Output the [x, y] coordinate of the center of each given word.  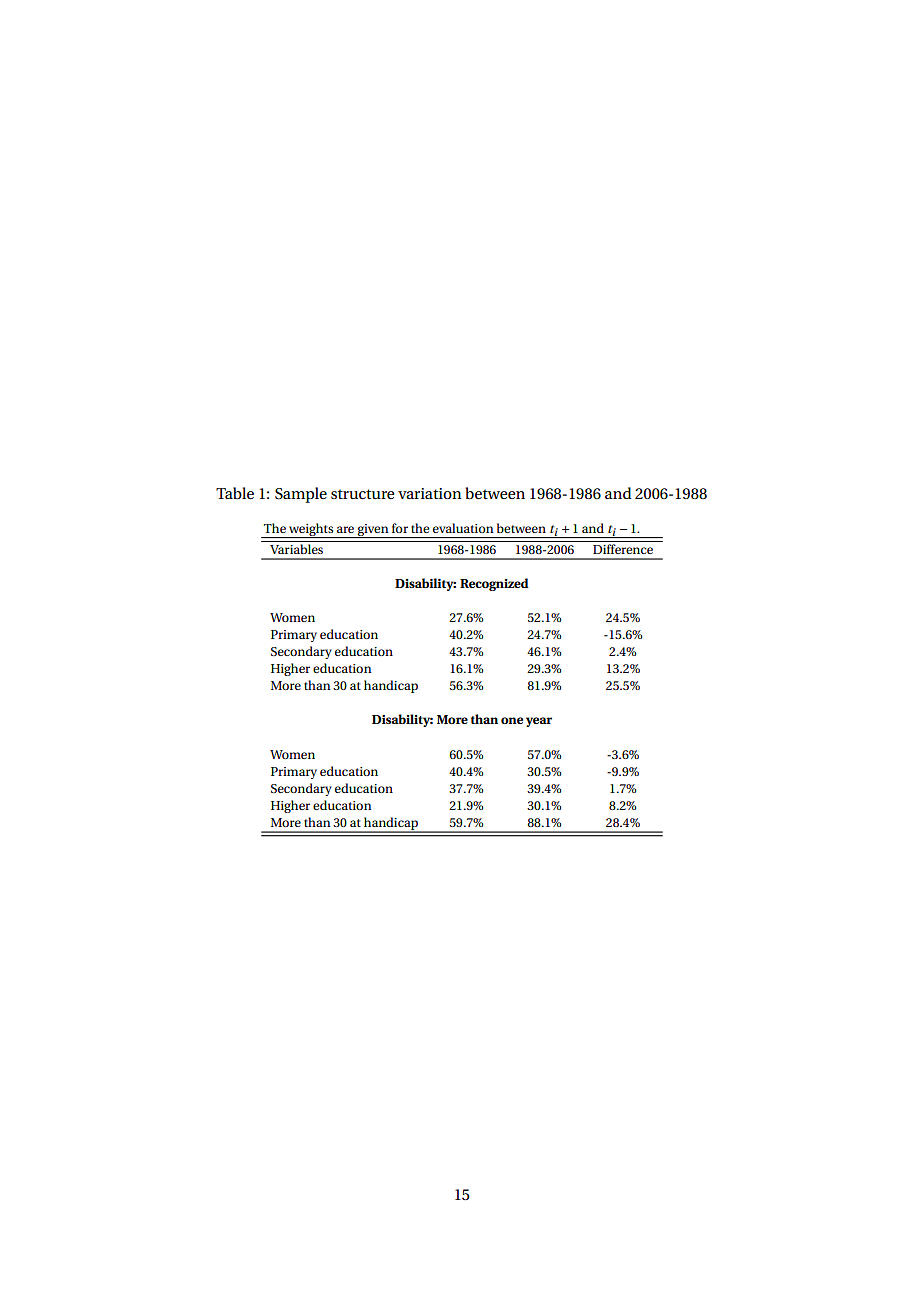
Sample [301, 495]
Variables [296, 549]
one [512, 720]
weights [311, 530]
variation [430, 493]
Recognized [494, 584]
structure [362, 494]
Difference [623, 549]
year [539, 722]
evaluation [463, 528]
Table [235, 493]
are [345, 529]
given [373, 531]
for [400, 528]
